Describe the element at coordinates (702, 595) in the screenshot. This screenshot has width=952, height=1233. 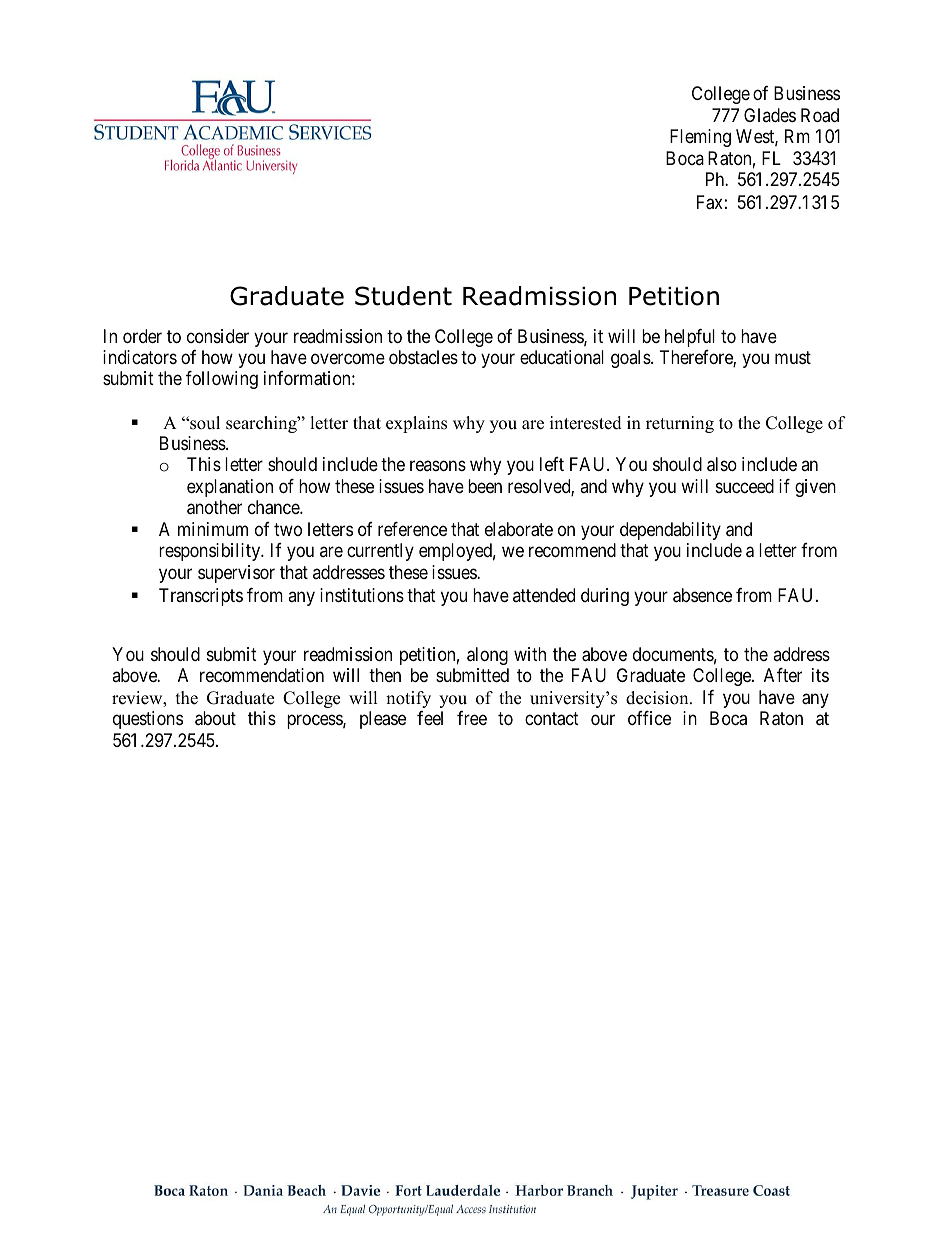
I see `absence` at that location.
